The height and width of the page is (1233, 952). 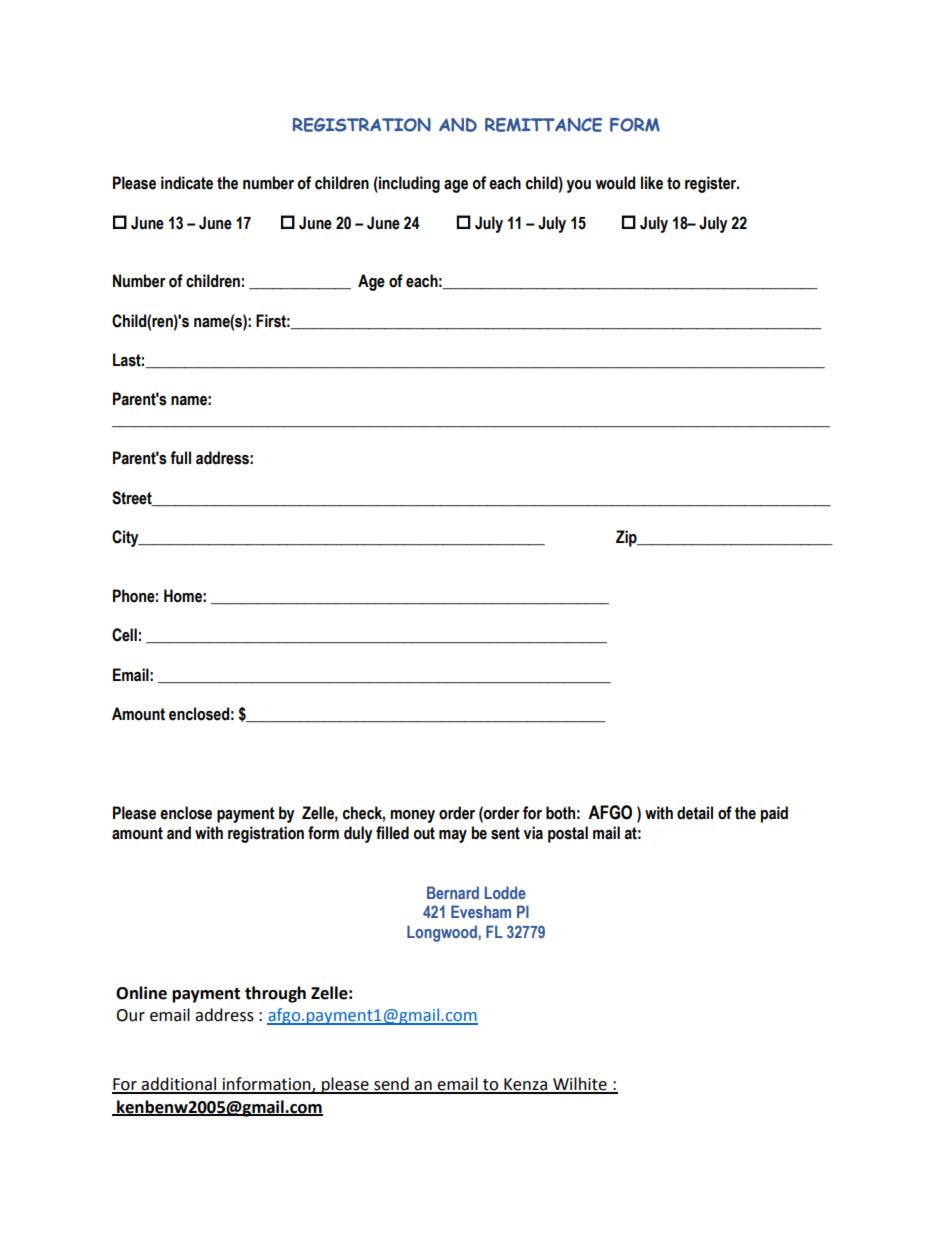 I want to click on postal, so click(x=568, y=834).
